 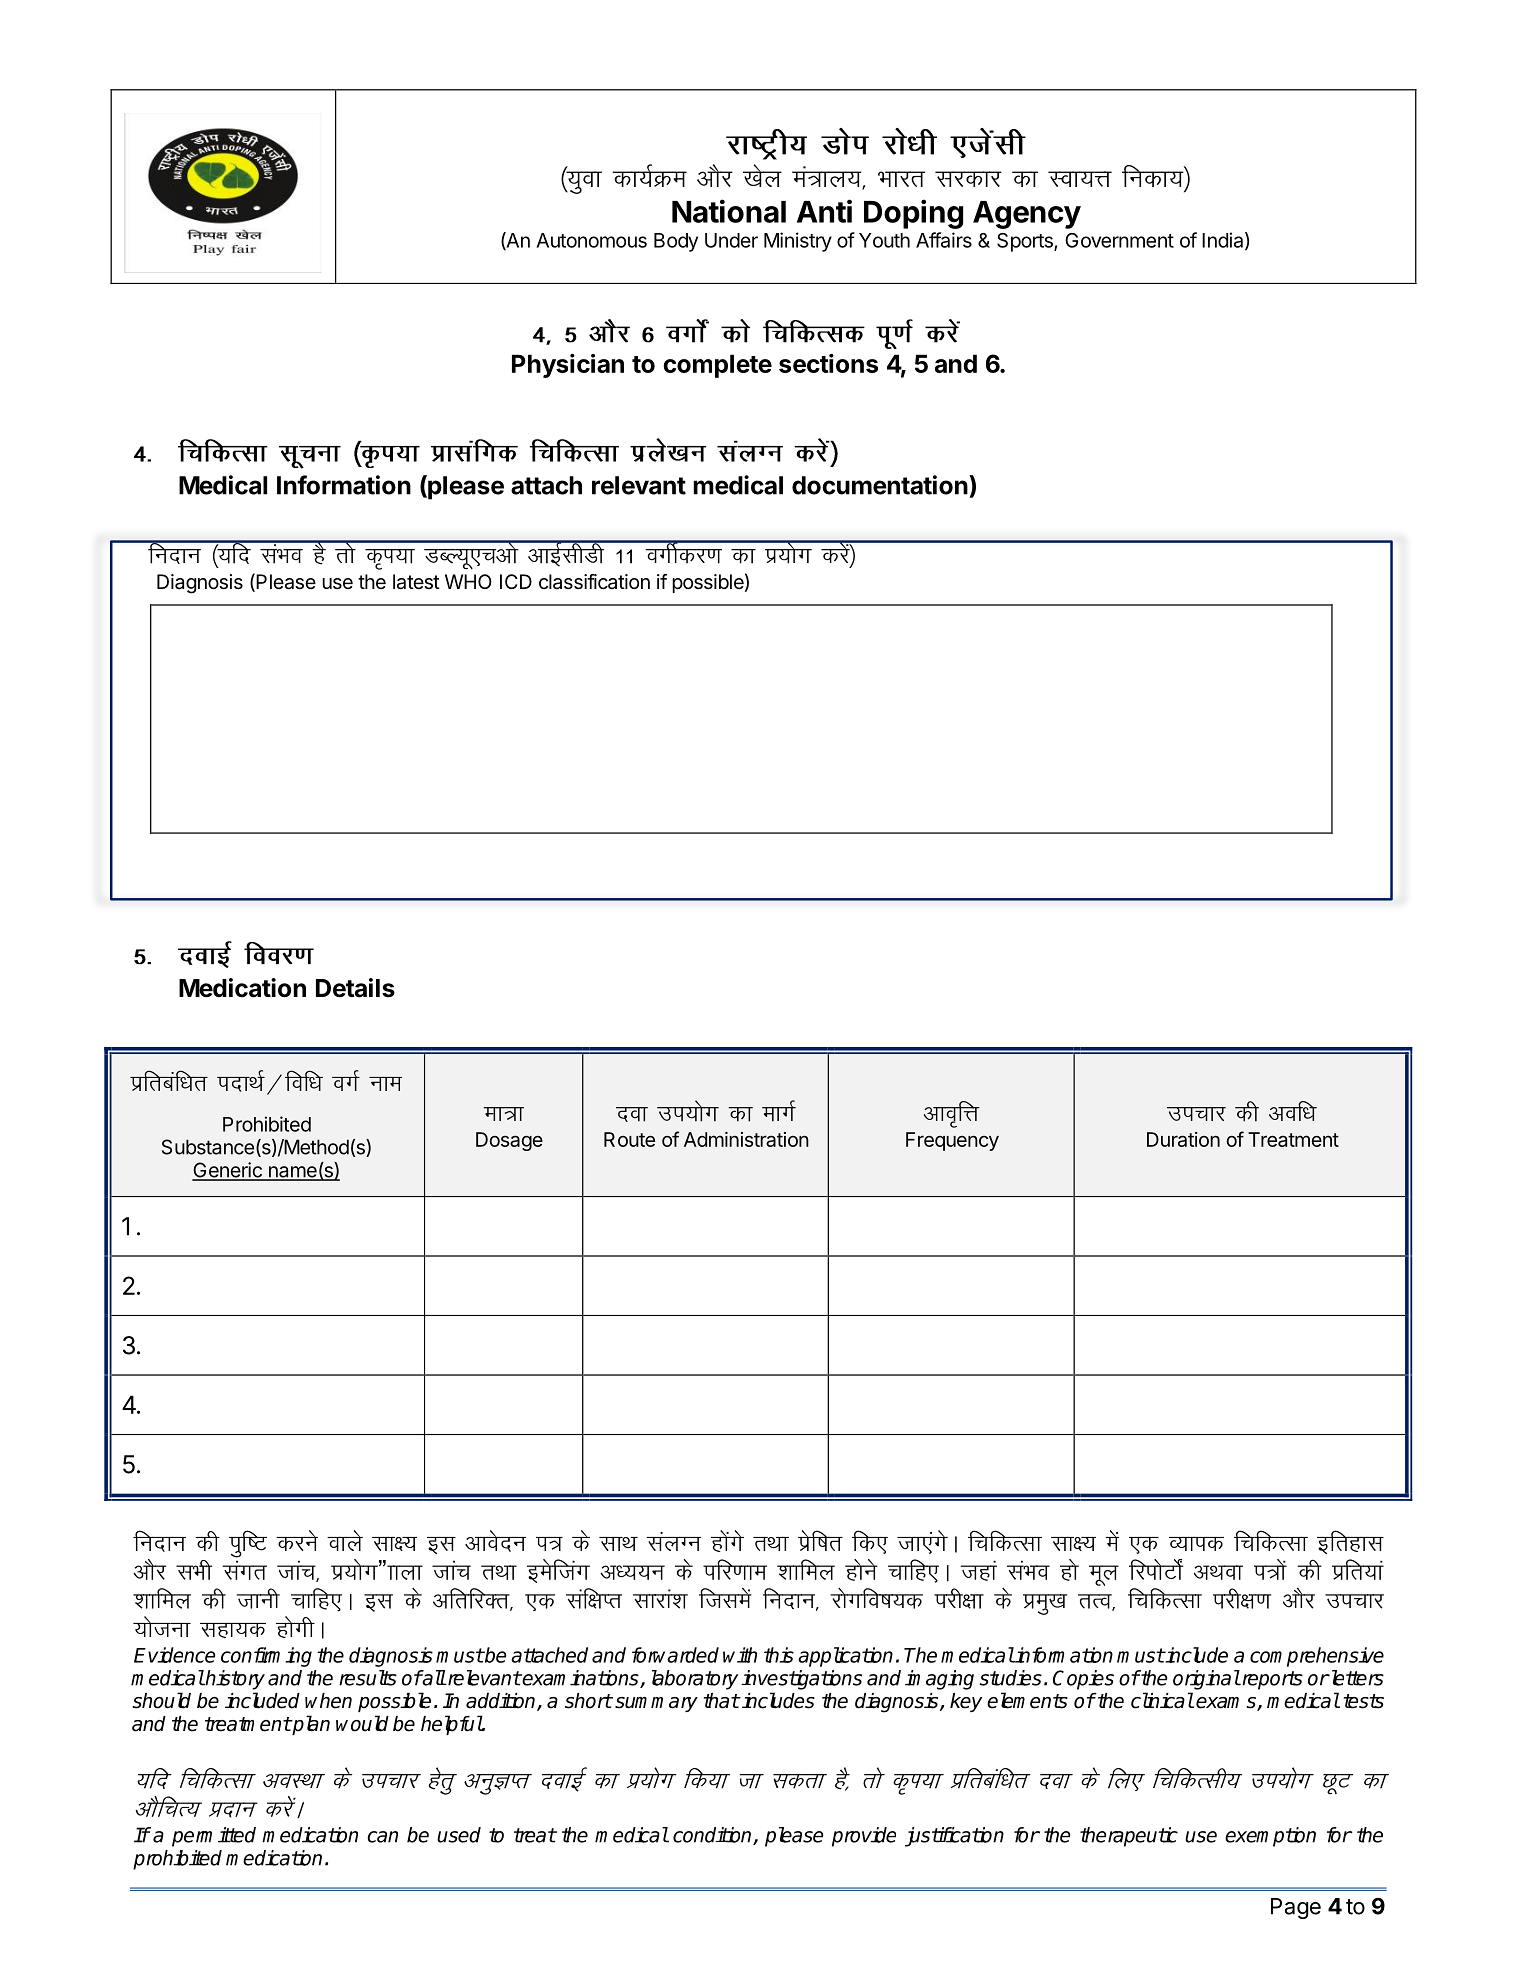 I want to click on Duration, so click(x=1183, y=1139).
